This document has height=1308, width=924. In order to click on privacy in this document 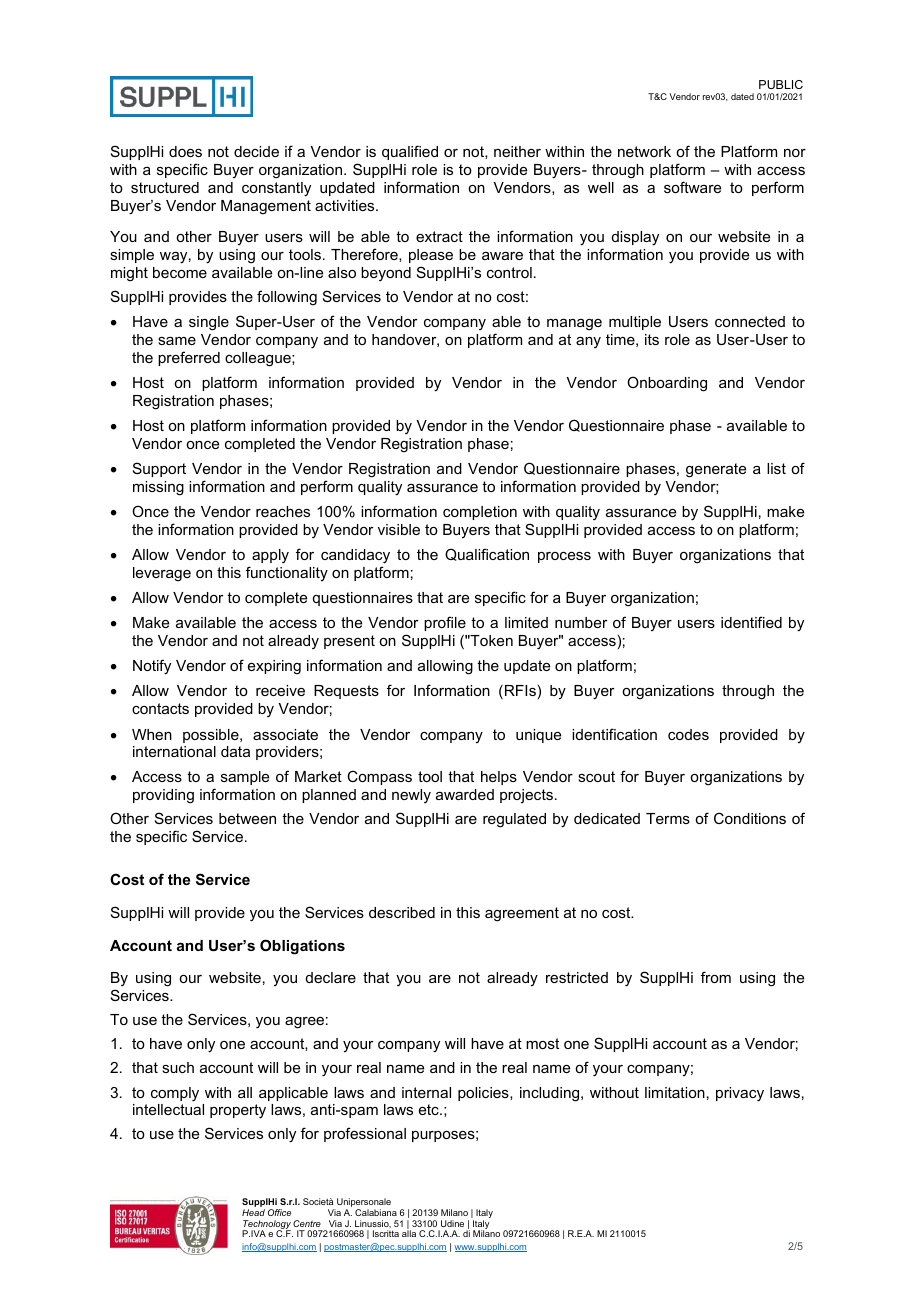, I will do `click(740, 1094)`.
